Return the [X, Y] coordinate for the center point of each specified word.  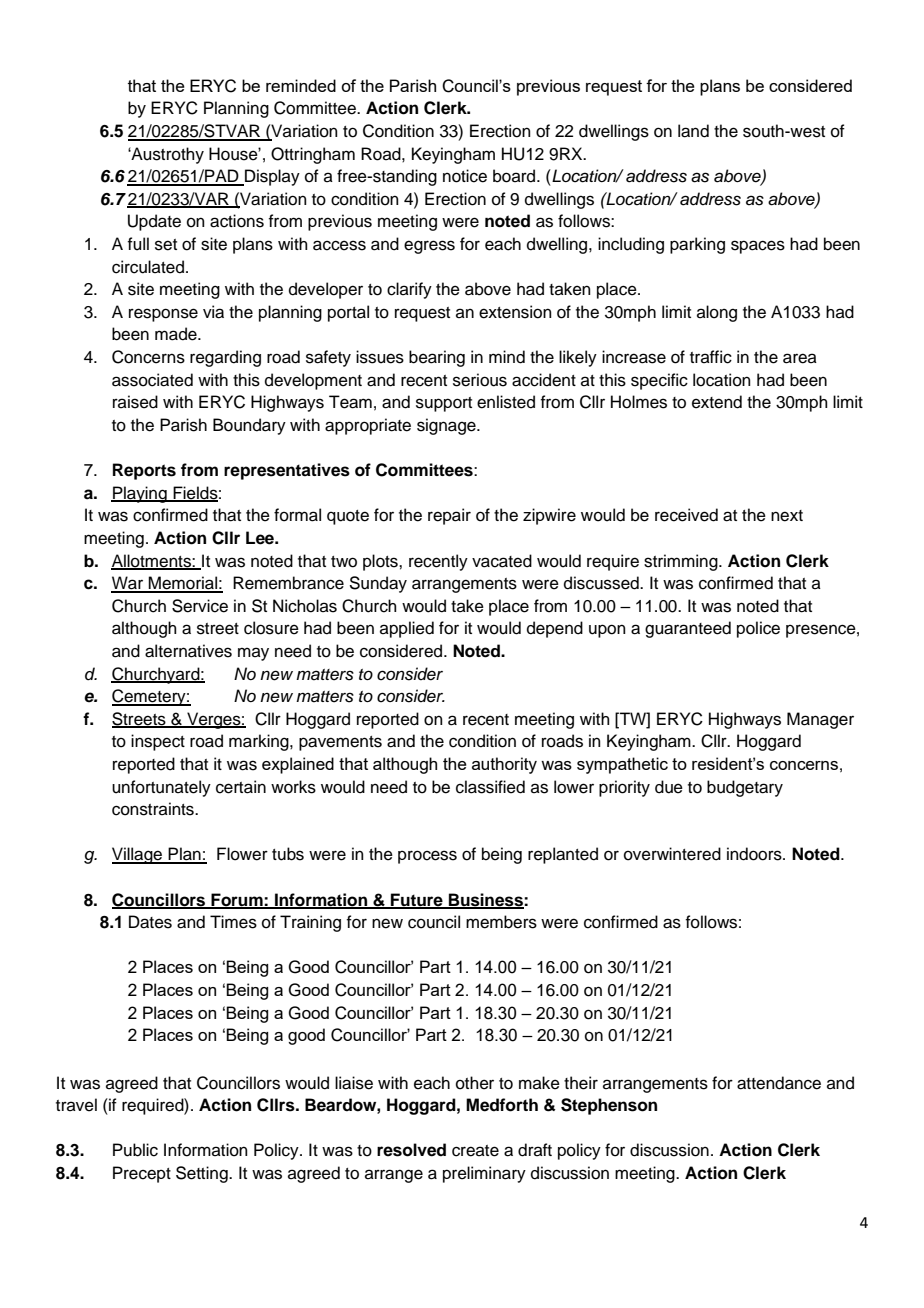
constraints [154, 809]
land [693, 131]
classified [490, 787]
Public [135, 1150]
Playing [140, 494]
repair [449, 516]
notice [465, 176]
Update [154, 222]
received [686, 515]
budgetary [745, 788]
